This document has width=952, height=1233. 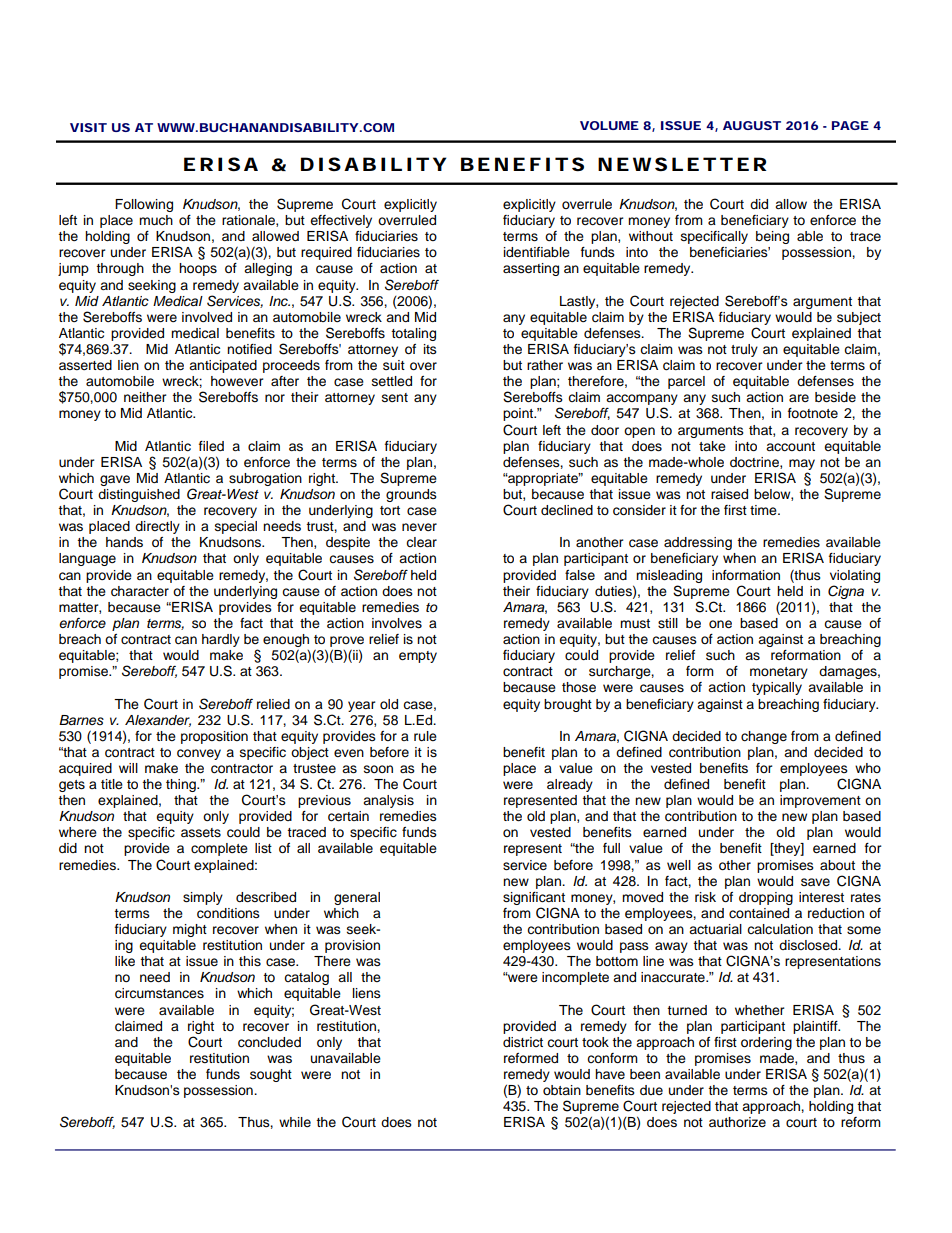 What do you see at coordinates (139, 495) in the document?
I see `distinguished` at bounding box center [139, 495].
